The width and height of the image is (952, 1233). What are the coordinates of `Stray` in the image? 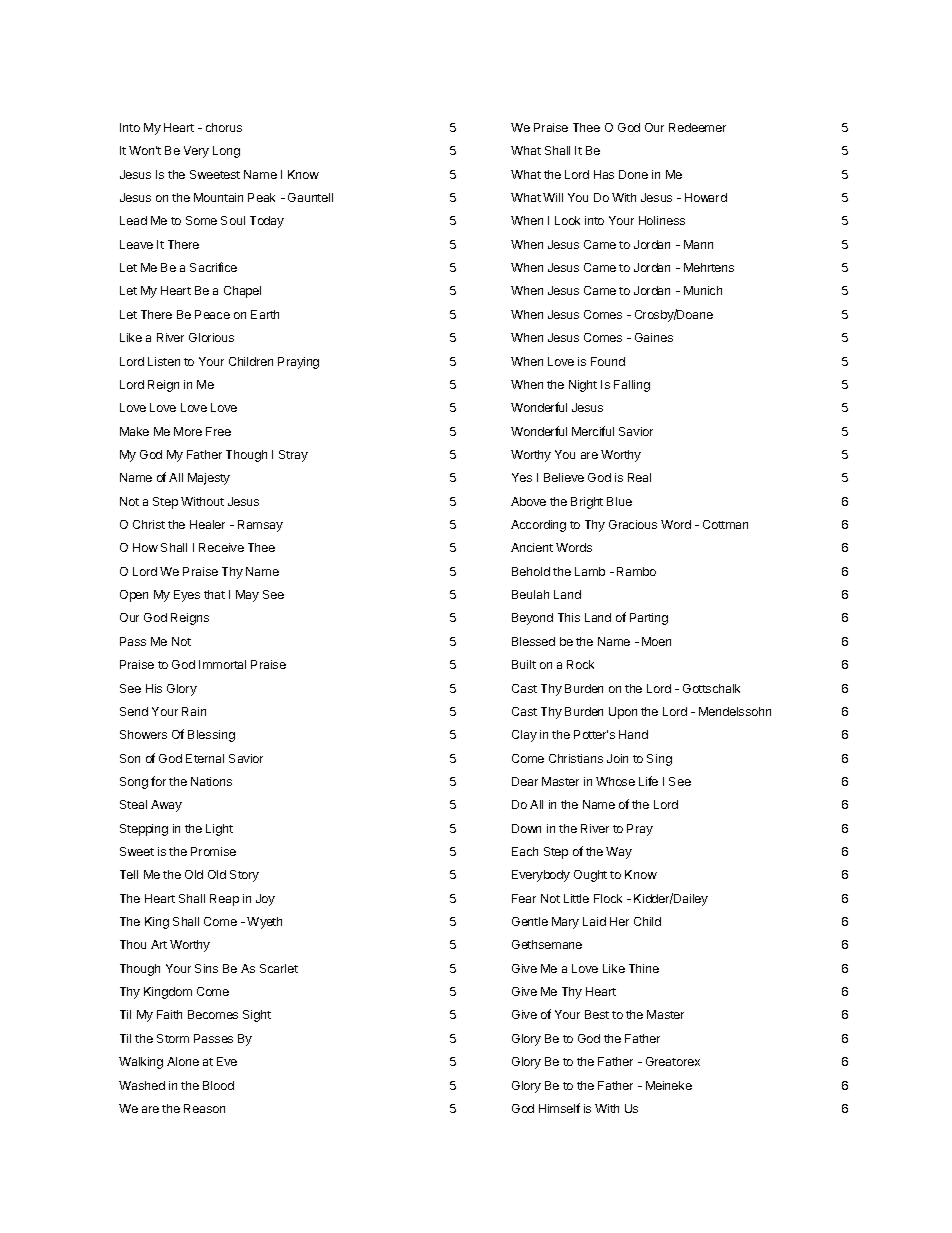 It's located at (293, 456).
